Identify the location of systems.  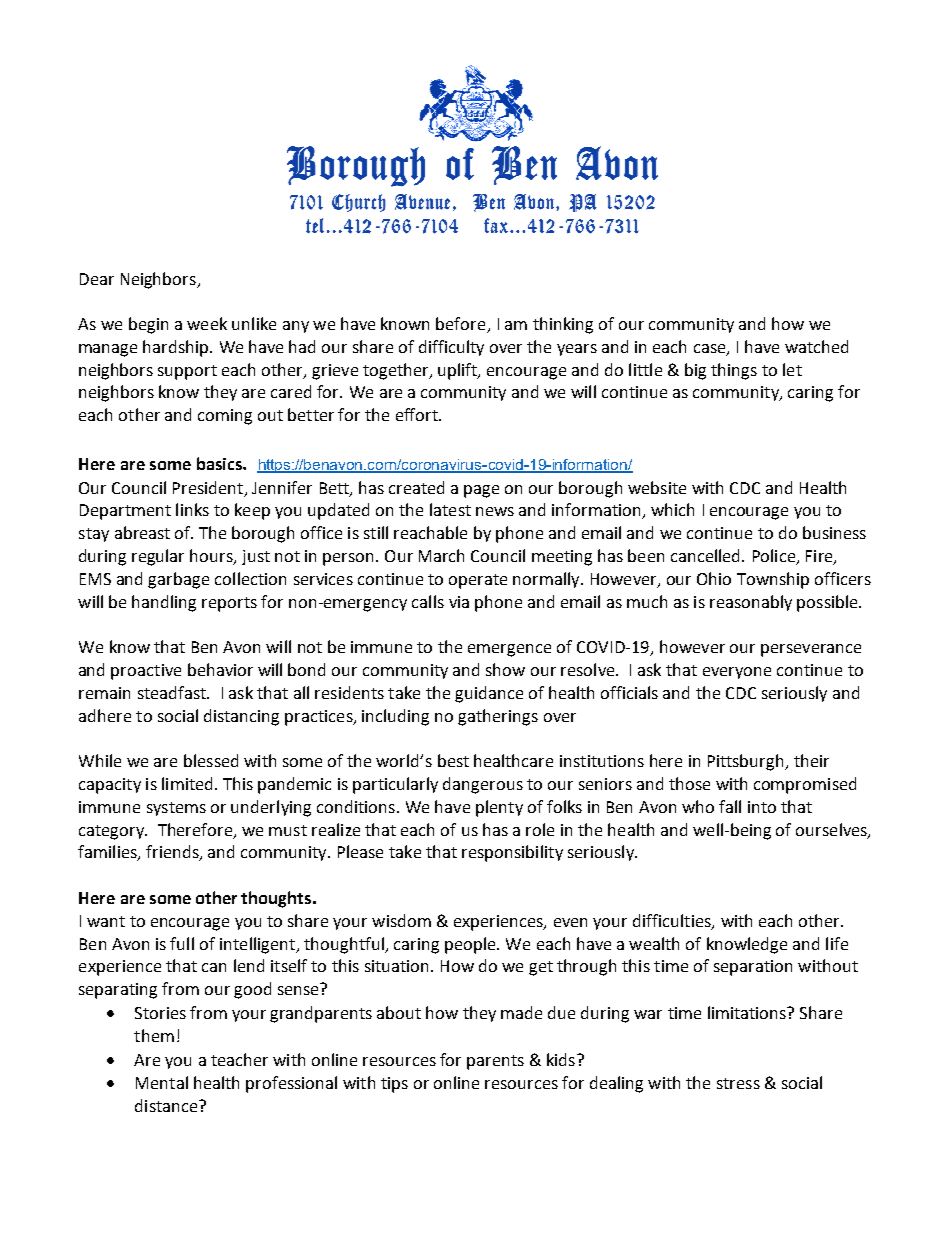
(176, 809).
